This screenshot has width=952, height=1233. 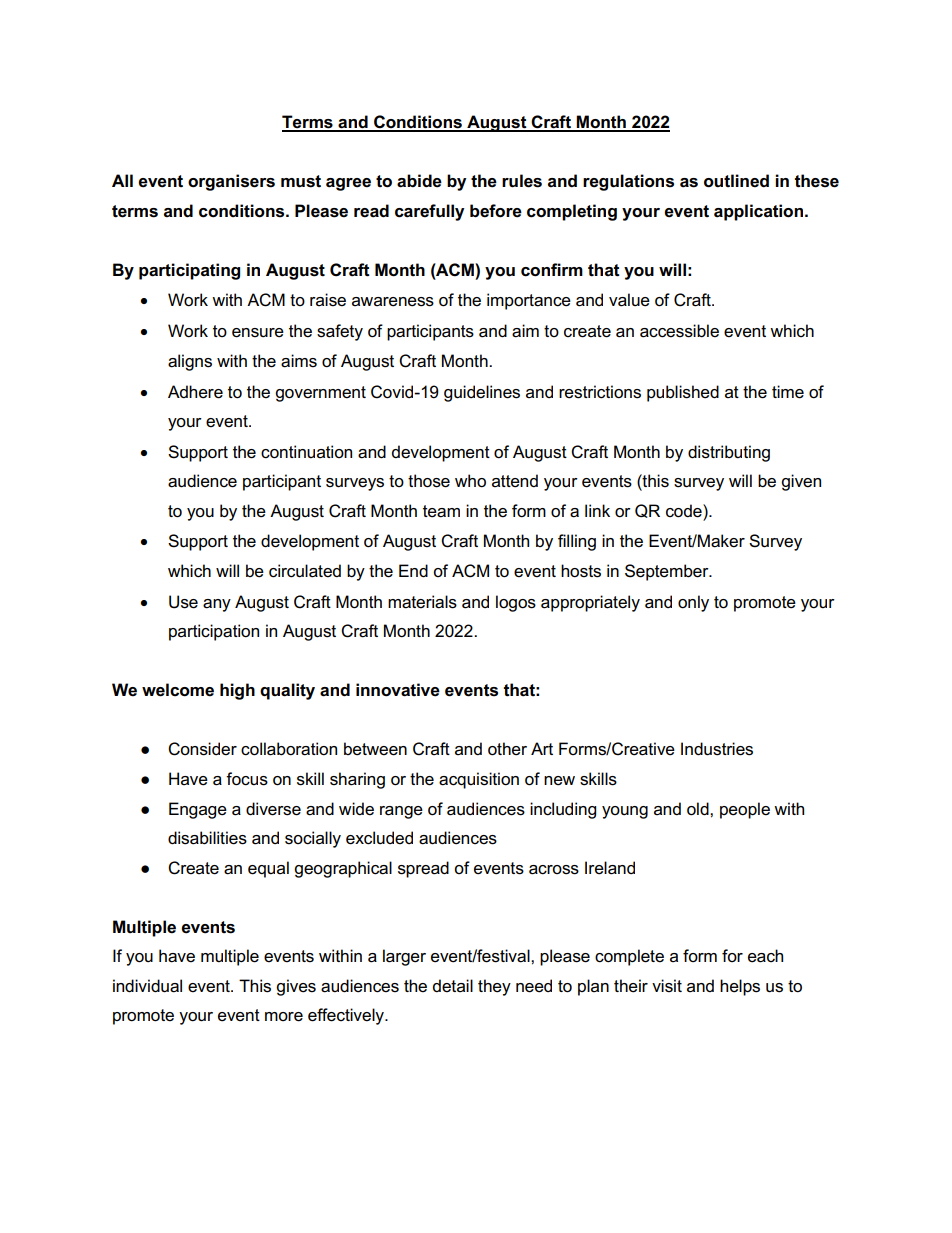 I want to click on only, so click(x=693, y=603).
